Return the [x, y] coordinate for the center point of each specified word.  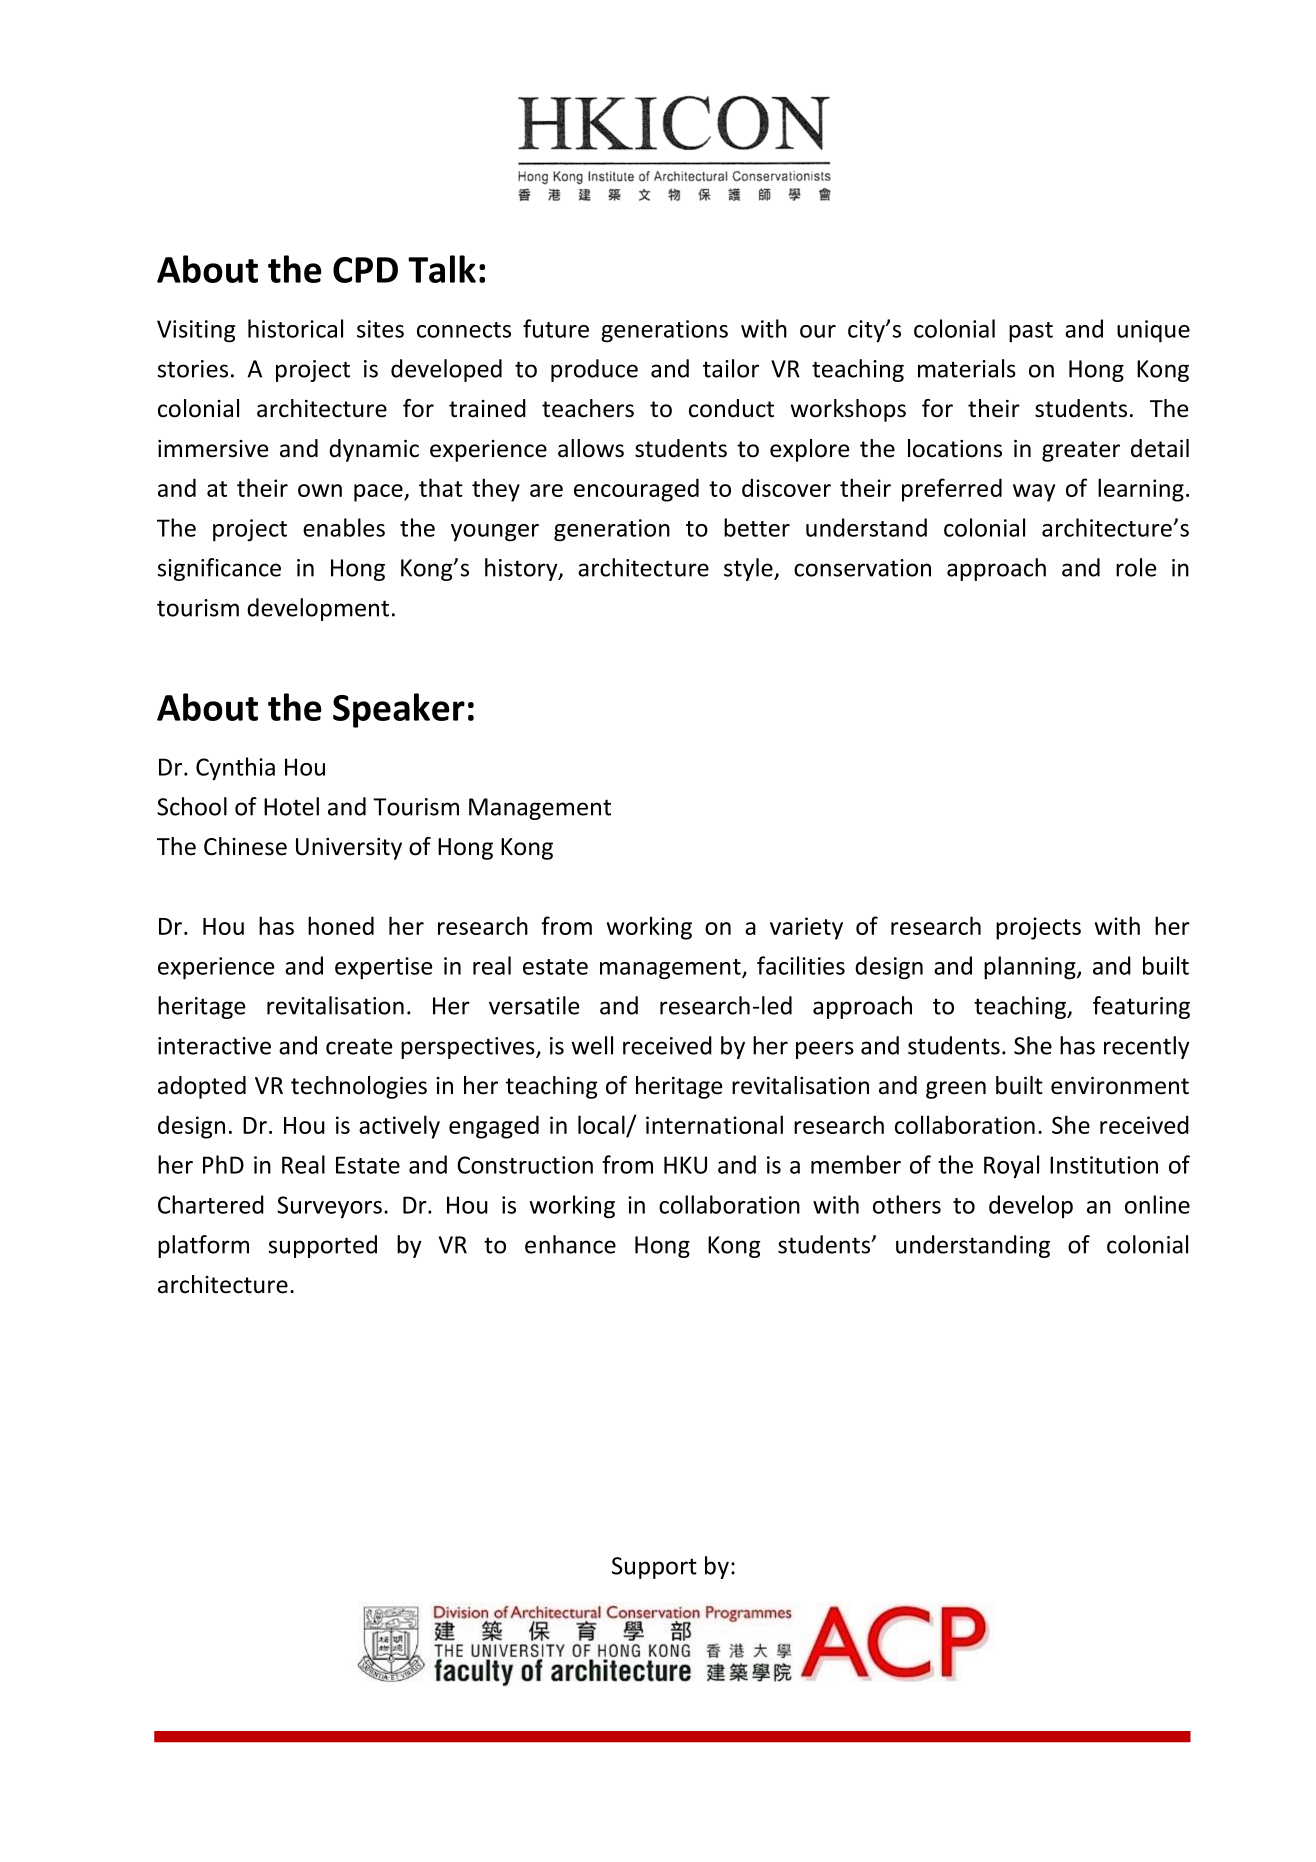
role [1136, 567]
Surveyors [329, 1207]
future [556, 328]
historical [295, 328]
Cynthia [235, 769]
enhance [570, 1244]
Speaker [399, 710]
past [1031, 332]
